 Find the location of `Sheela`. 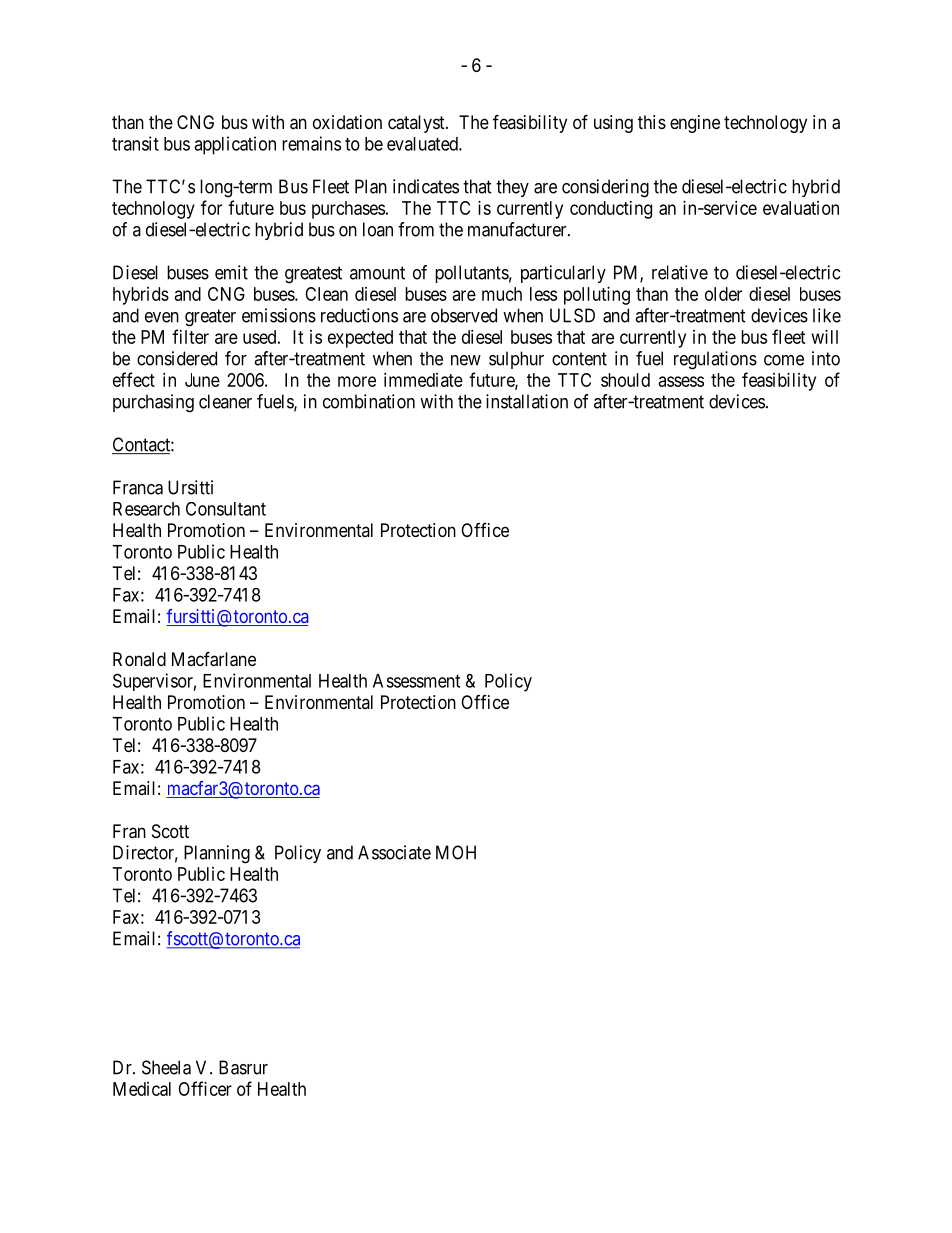

Sheela is located at coordinates (166, 1067).
